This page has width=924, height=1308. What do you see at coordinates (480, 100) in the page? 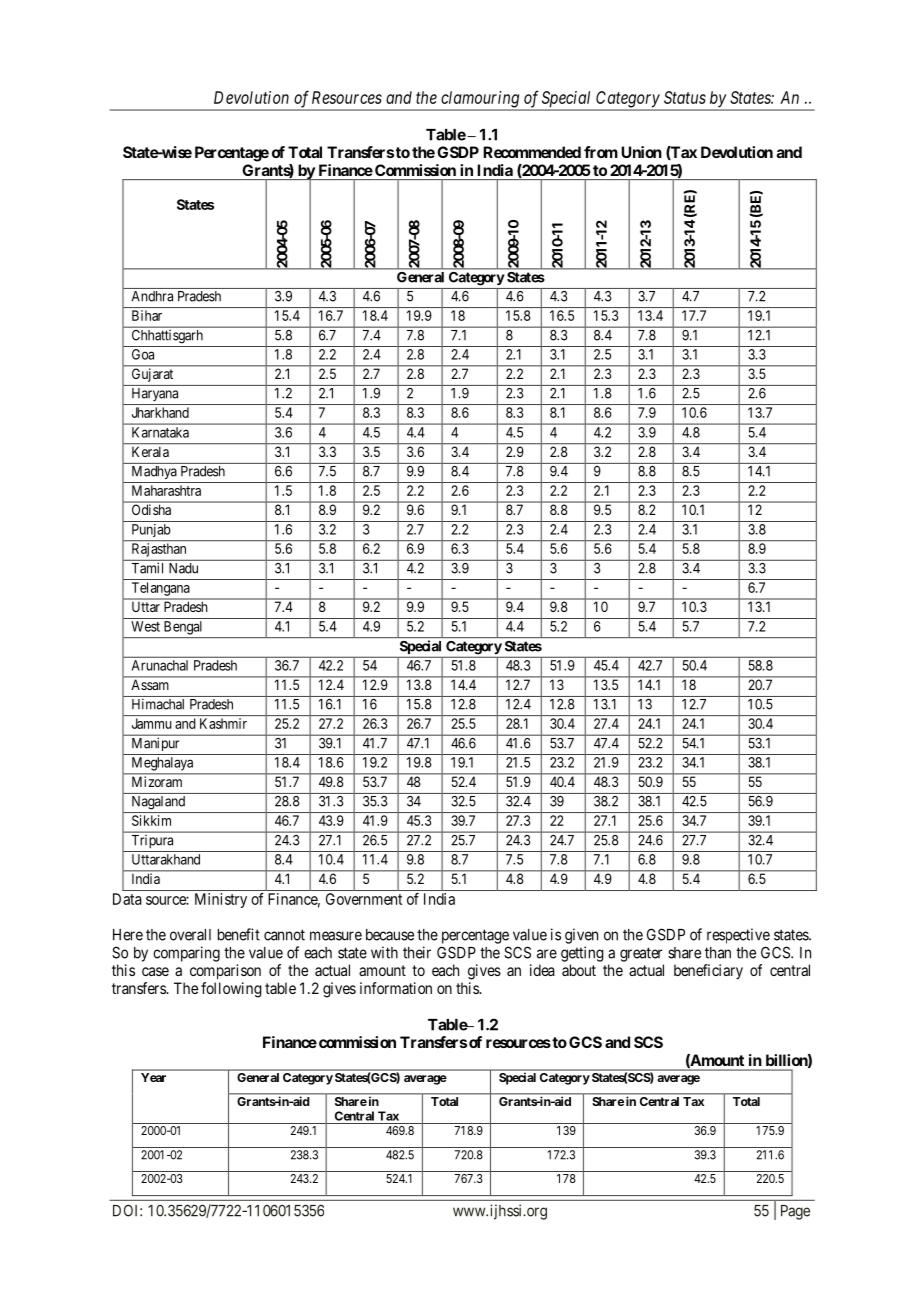
I see `clamouring` at bounding box center [480, 100].
